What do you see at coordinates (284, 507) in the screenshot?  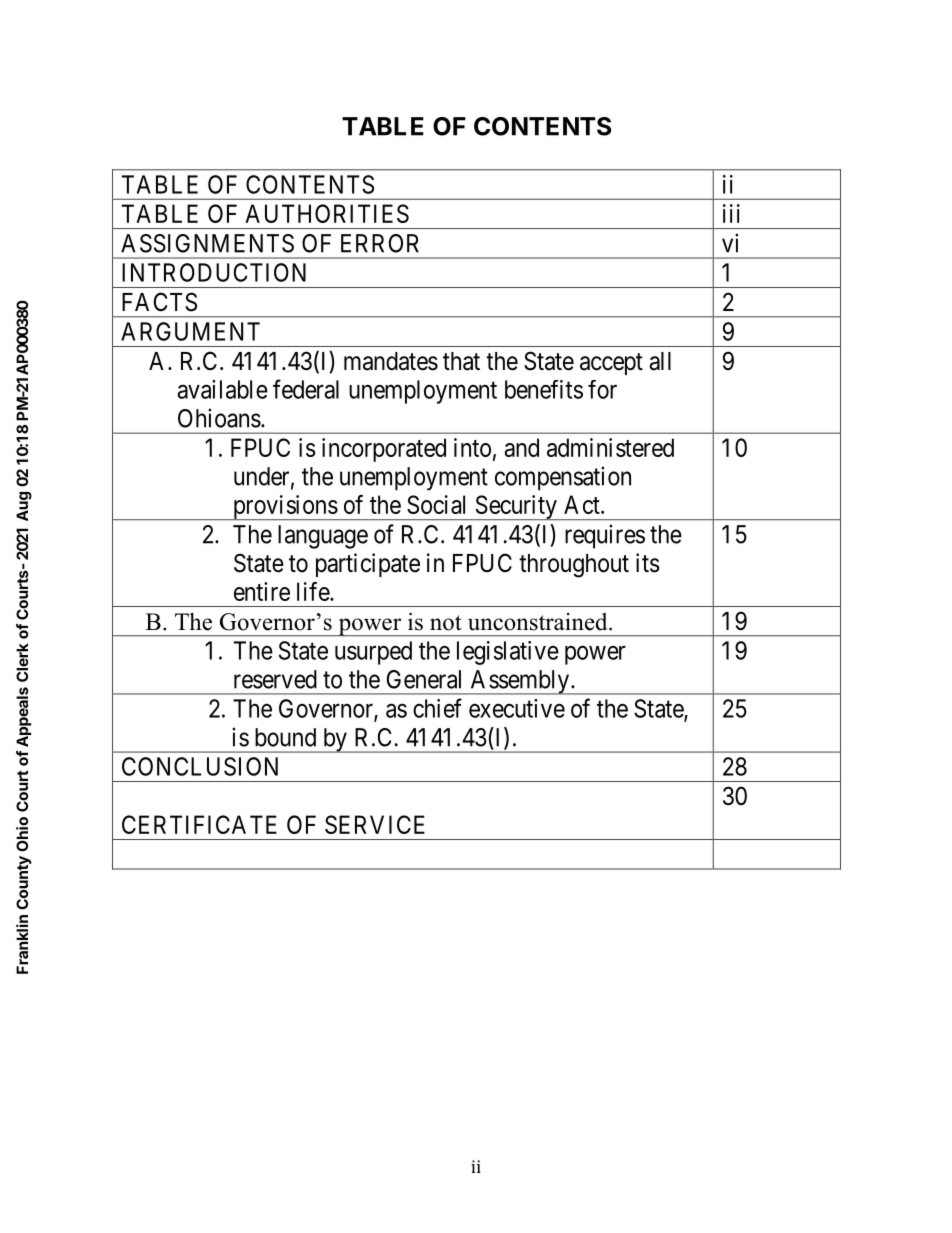 I see `provisions` at bounding box center [284, 507].
